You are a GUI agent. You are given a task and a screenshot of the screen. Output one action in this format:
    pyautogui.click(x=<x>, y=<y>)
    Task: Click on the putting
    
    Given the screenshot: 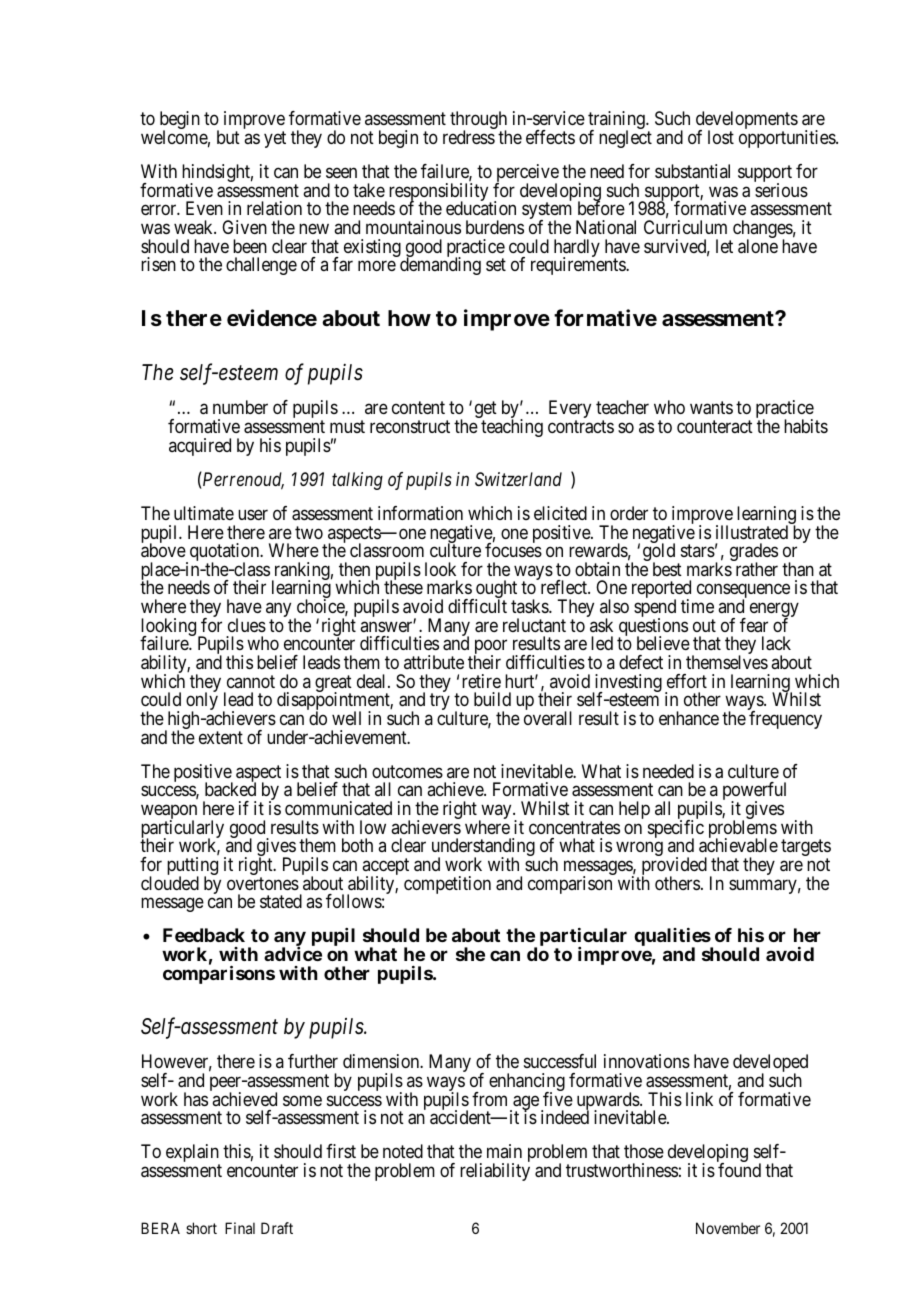 What is the action you would take?
    pyautogui.click(x=192, y=867)
